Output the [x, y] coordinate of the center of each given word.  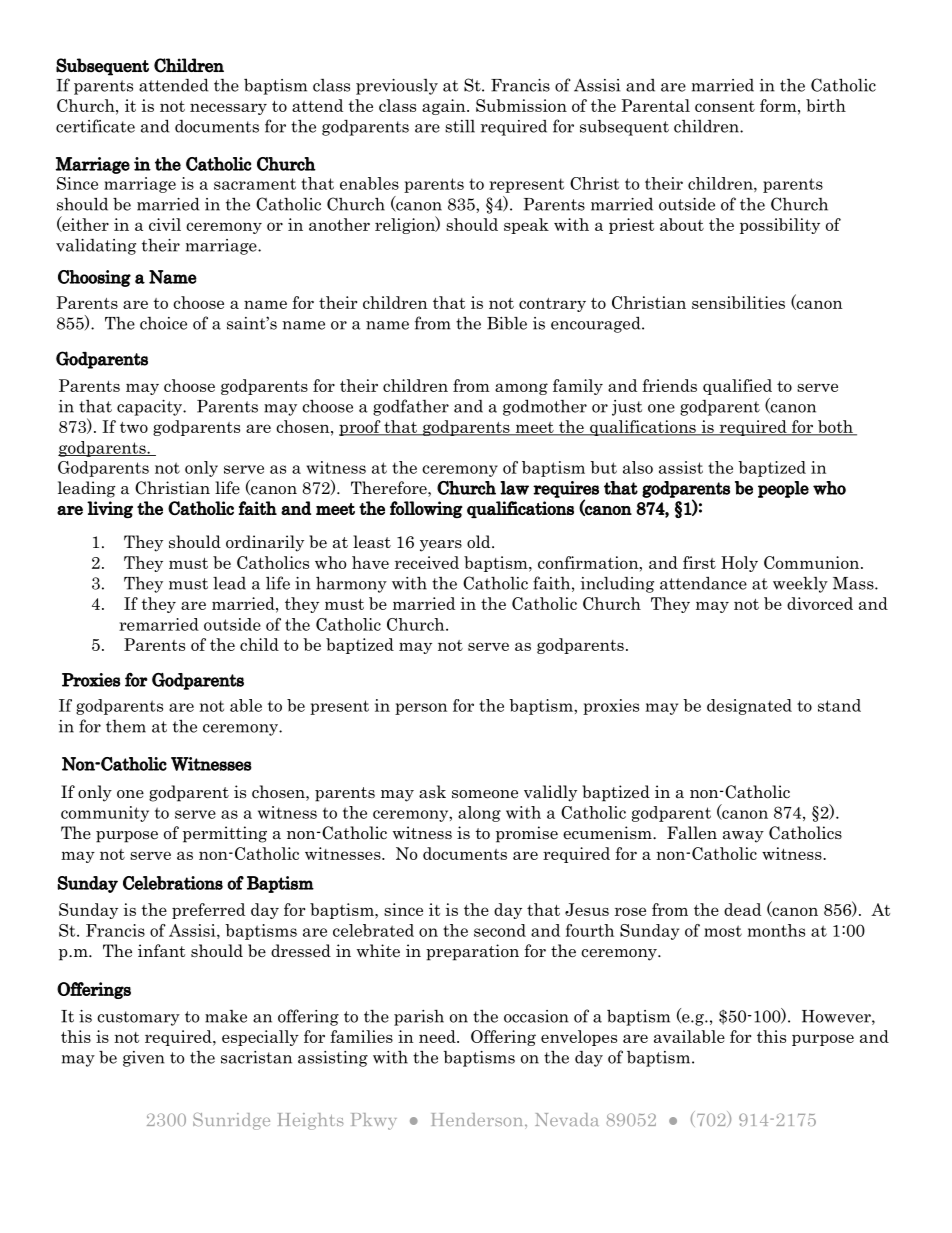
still [460, 126]
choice [163, 323]
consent [725, 106]
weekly [800, 584]
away [743, 837]
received [427, 562]
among [521, 389]
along [479, 814]
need [438, 1036]
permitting [225, 834]
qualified [737, 387]
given [144, 1059]
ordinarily [265, 543]
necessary [228, 109]
